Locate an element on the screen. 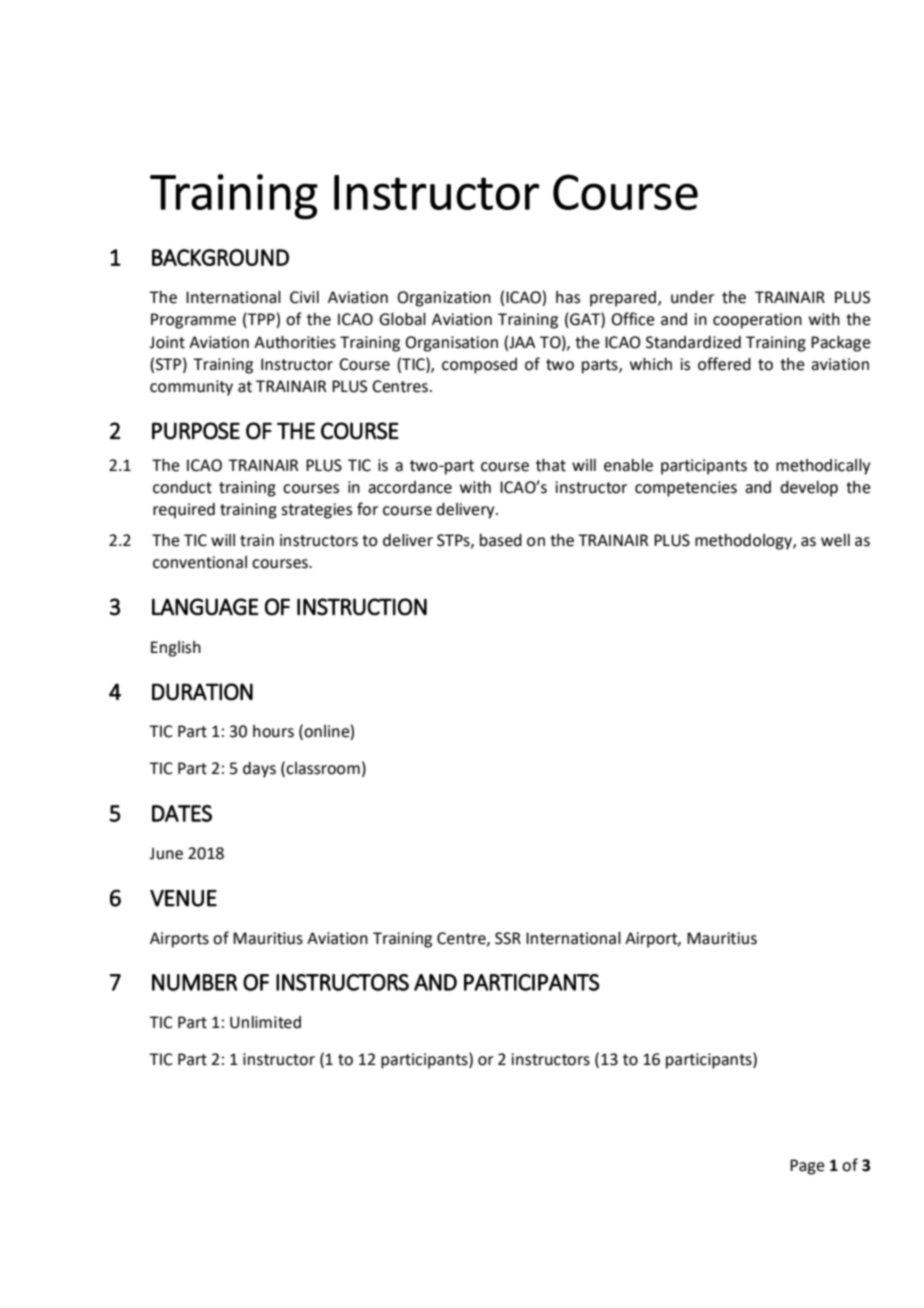  cooperation is located at coordinates (757, 321).
